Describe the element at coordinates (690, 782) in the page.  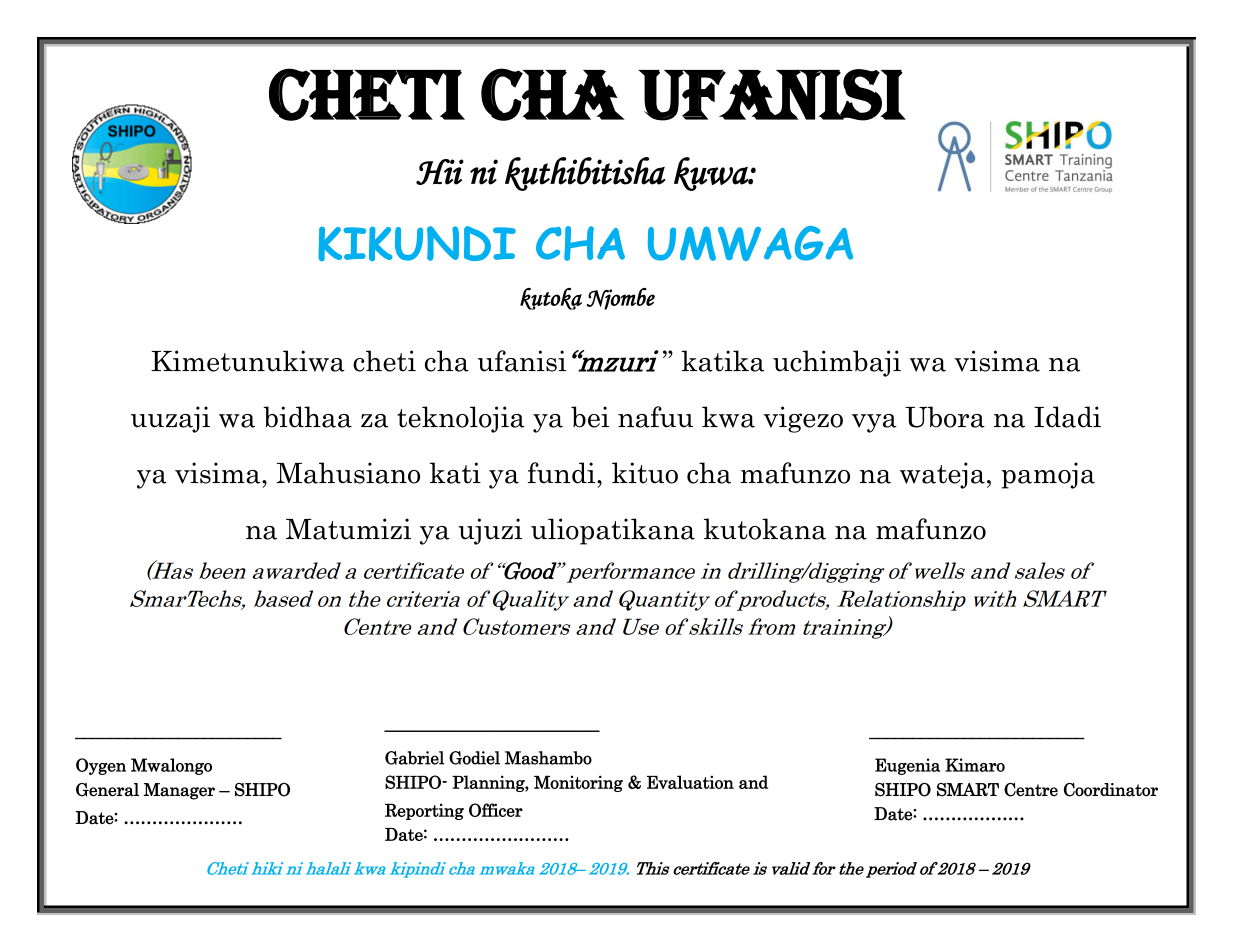
I see `Evaluation` at that location.
